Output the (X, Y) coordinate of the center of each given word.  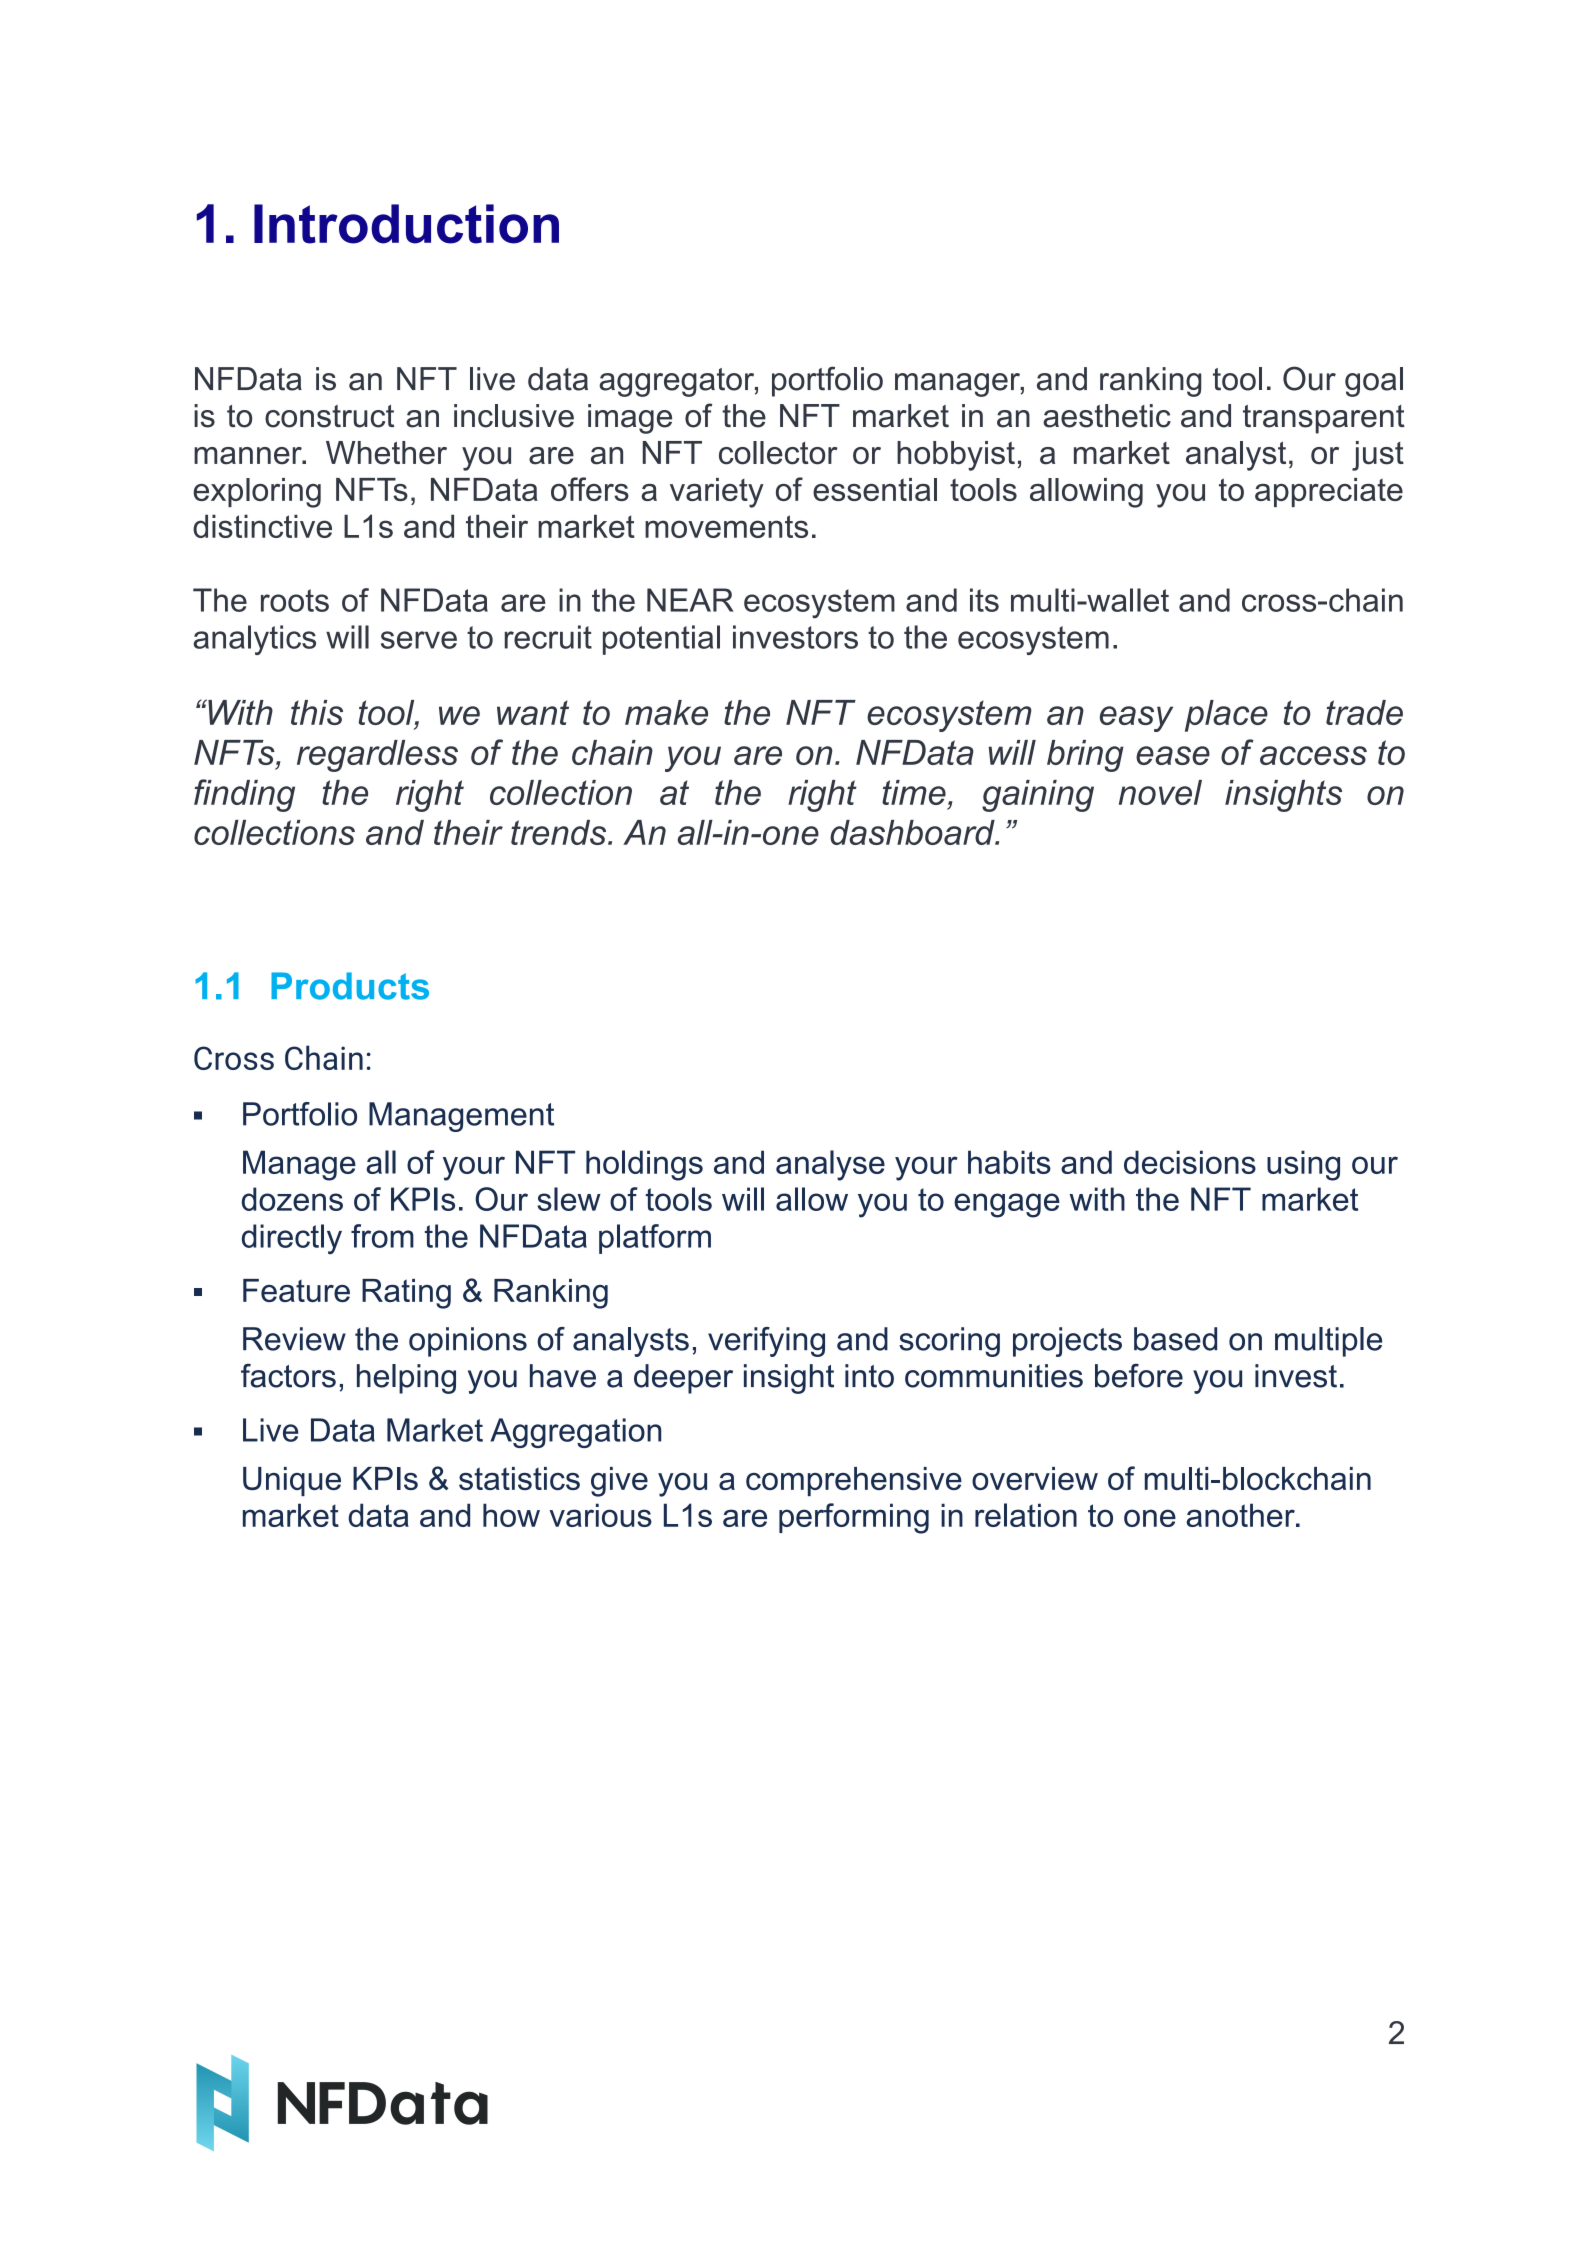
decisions (1190, 1162)
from (382, 1236)
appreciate (1329, 492)
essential (875, 489)
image (630, 419)
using (1303, 1165)
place (1226, 716)
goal (1374, 382)
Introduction (406, 224)
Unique (292, 1481)
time (914, 792)
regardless (377, 756)
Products (350, 986)
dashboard (913, 832)
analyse (830, 1165)
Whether (386, 453)
